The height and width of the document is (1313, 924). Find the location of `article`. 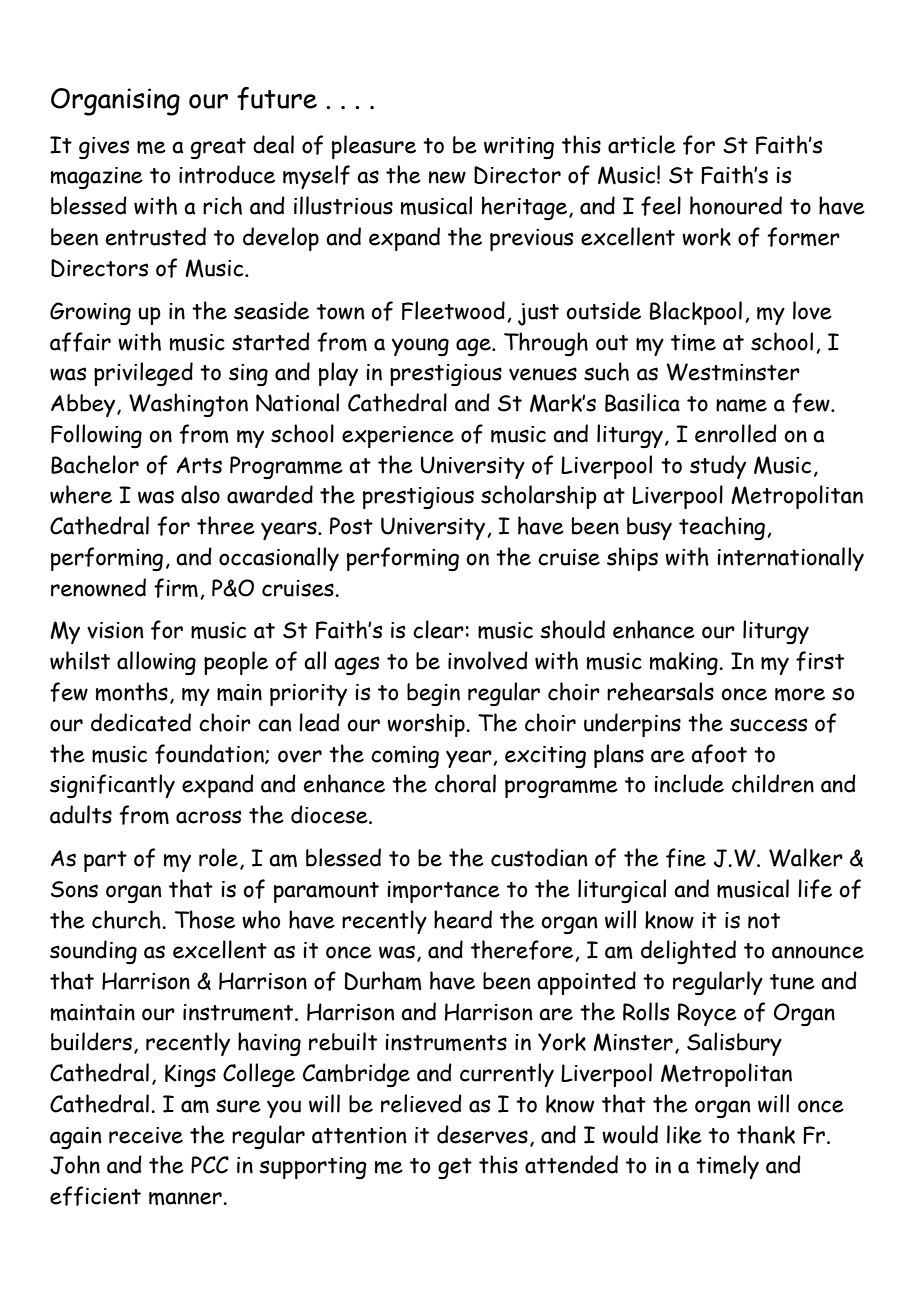

article is located at coordinates (642, 144).
